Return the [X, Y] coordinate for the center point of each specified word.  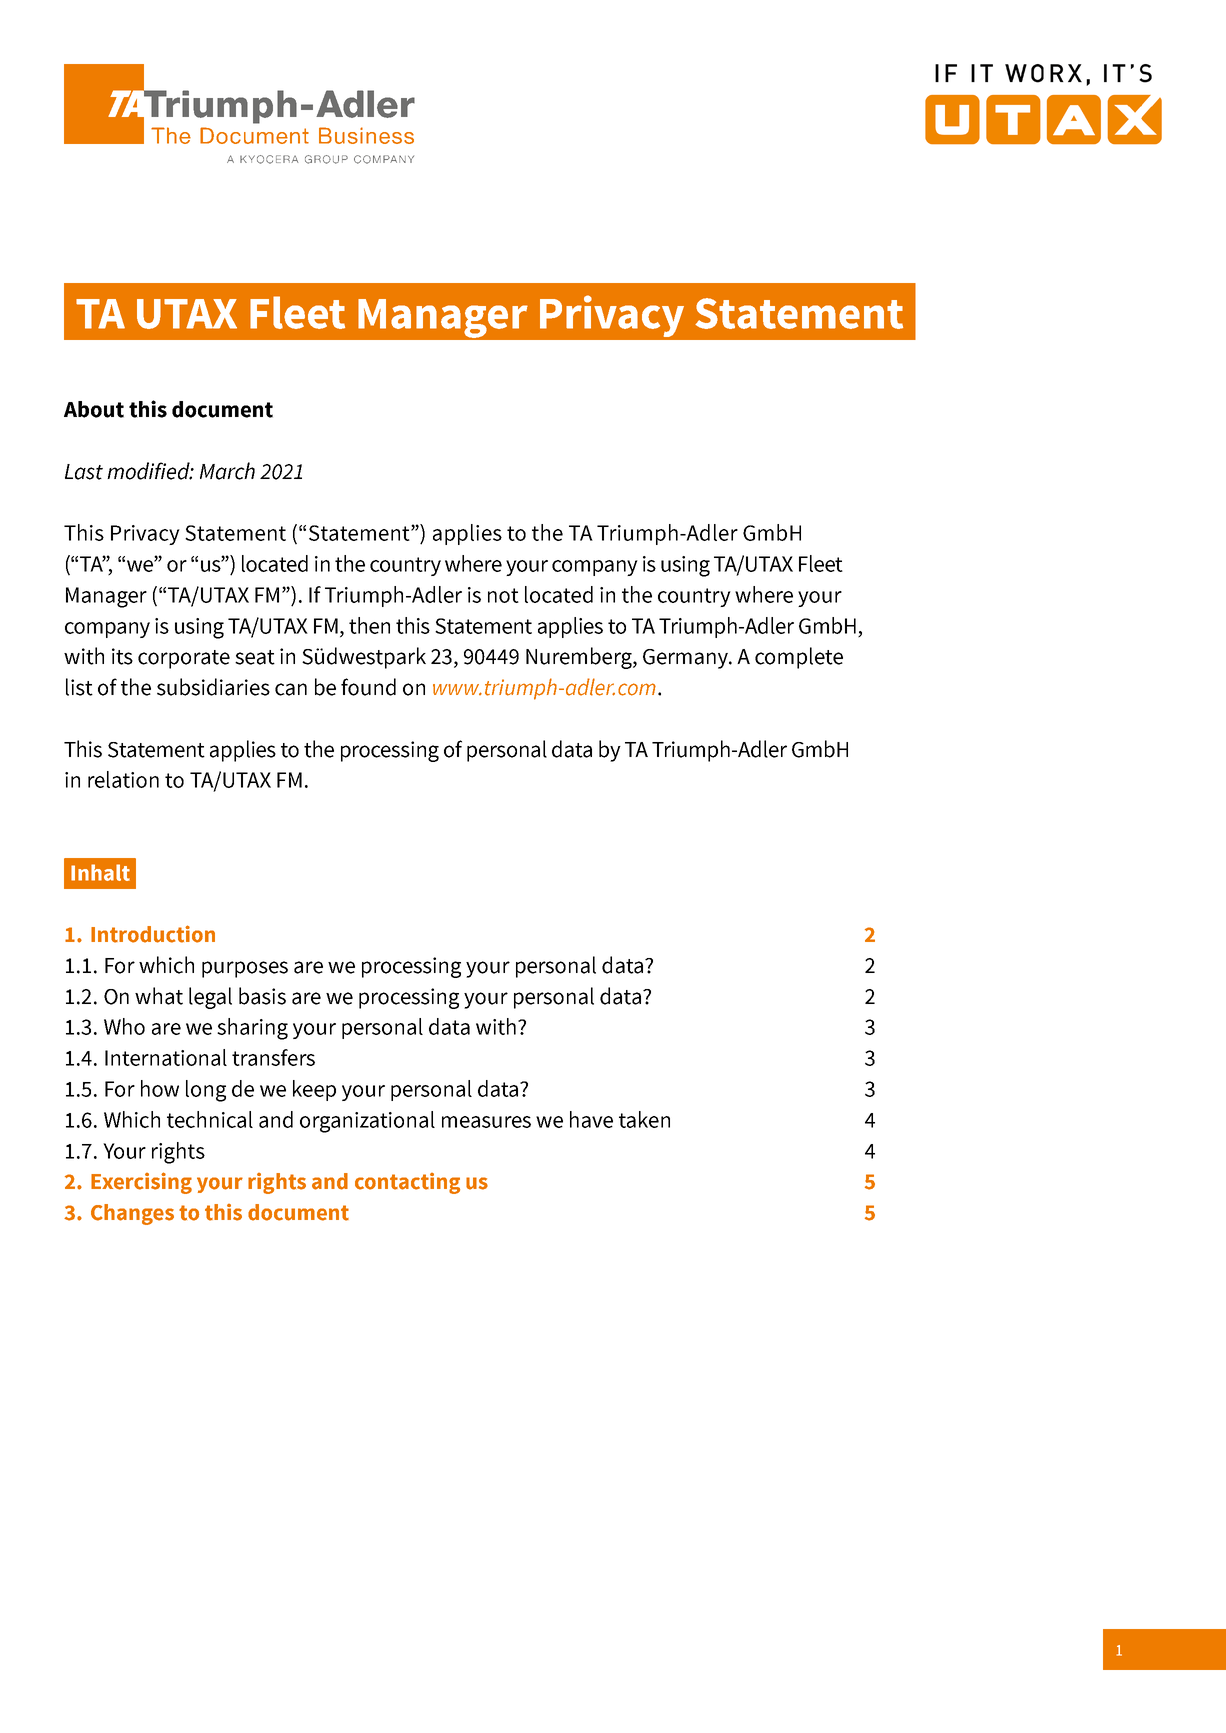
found [368, 687]
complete [799, 658]
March [227, 471]
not [503, 595]
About [94, 409]
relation [123, 779]
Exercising [141, 1183]
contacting [407, 1183]
